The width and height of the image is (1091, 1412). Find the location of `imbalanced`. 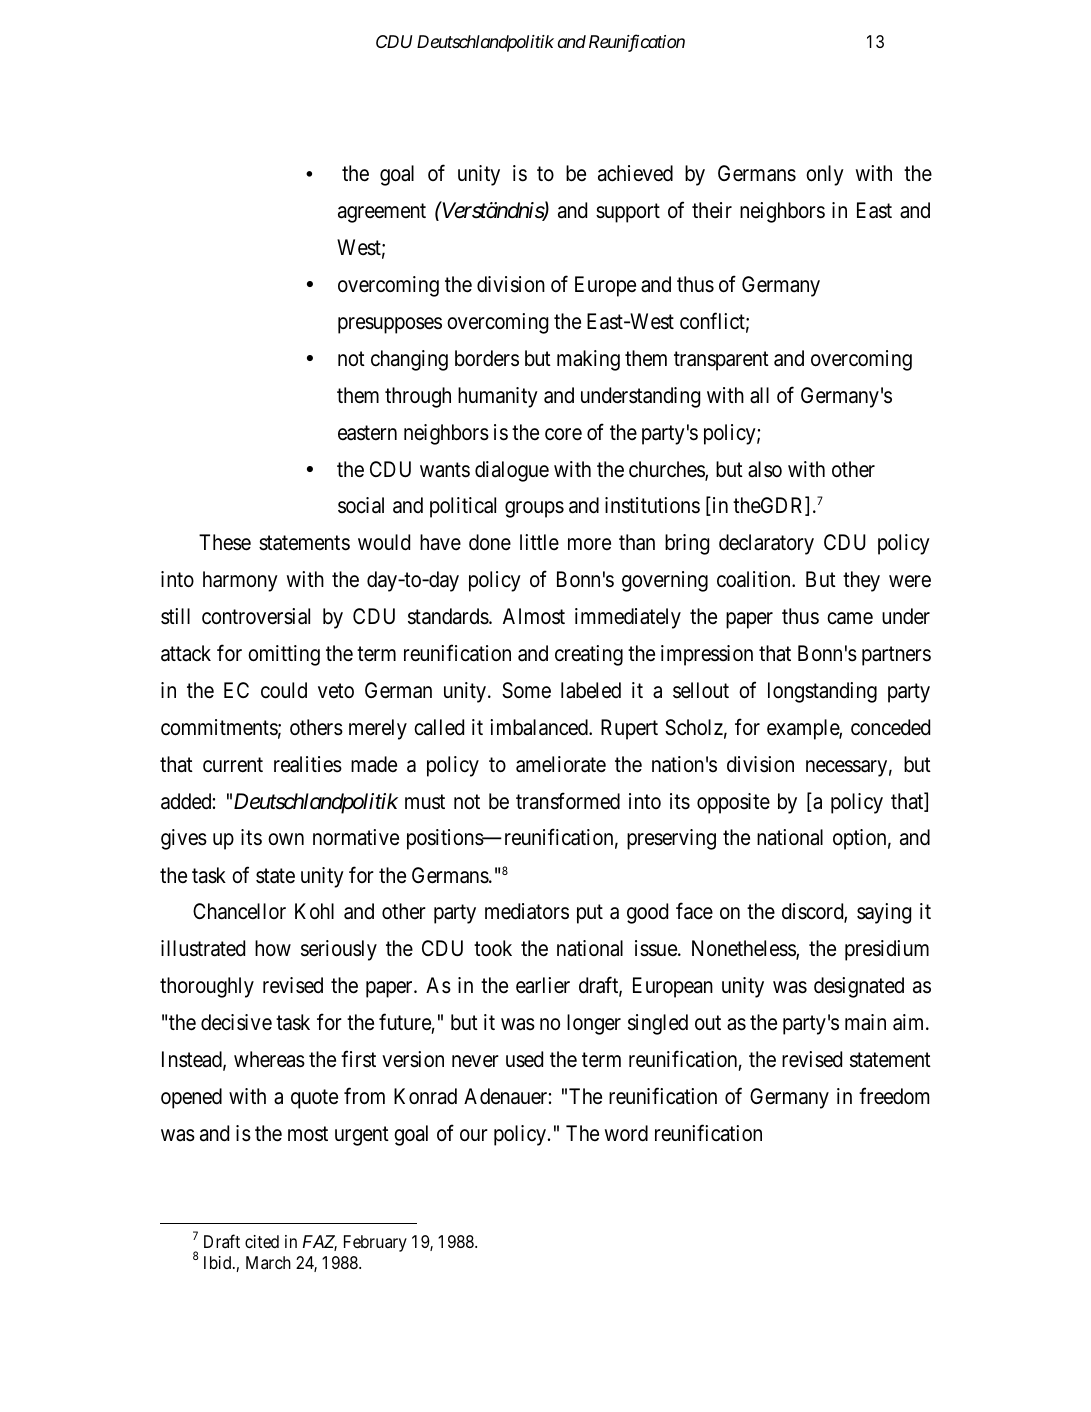

imbalanced is located at coordinates (540, 727).
